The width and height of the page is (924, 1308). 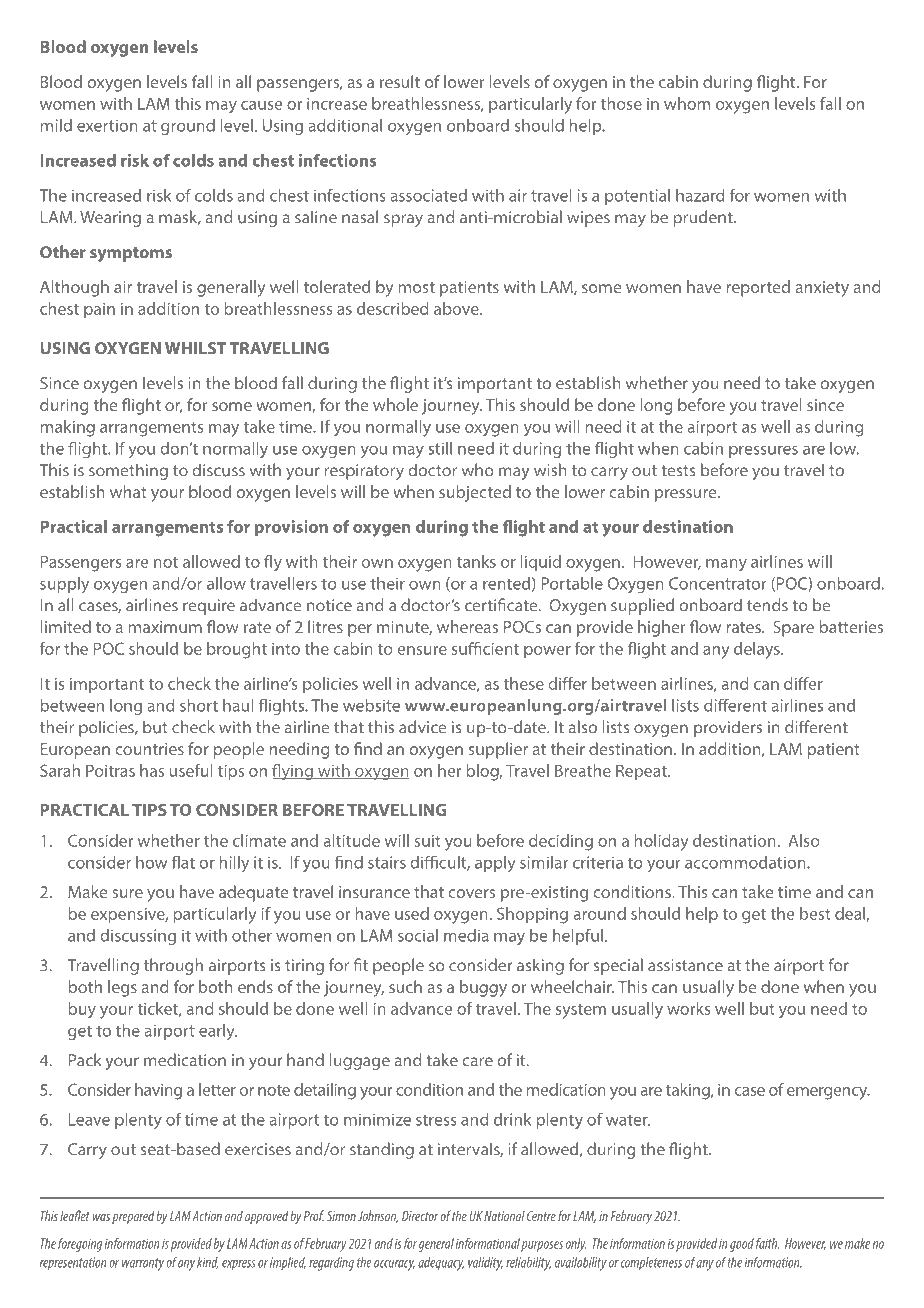 What do you see at coordinates (420, 1216) in the page?
I see `Director` at bounding box center [420, 1216].
